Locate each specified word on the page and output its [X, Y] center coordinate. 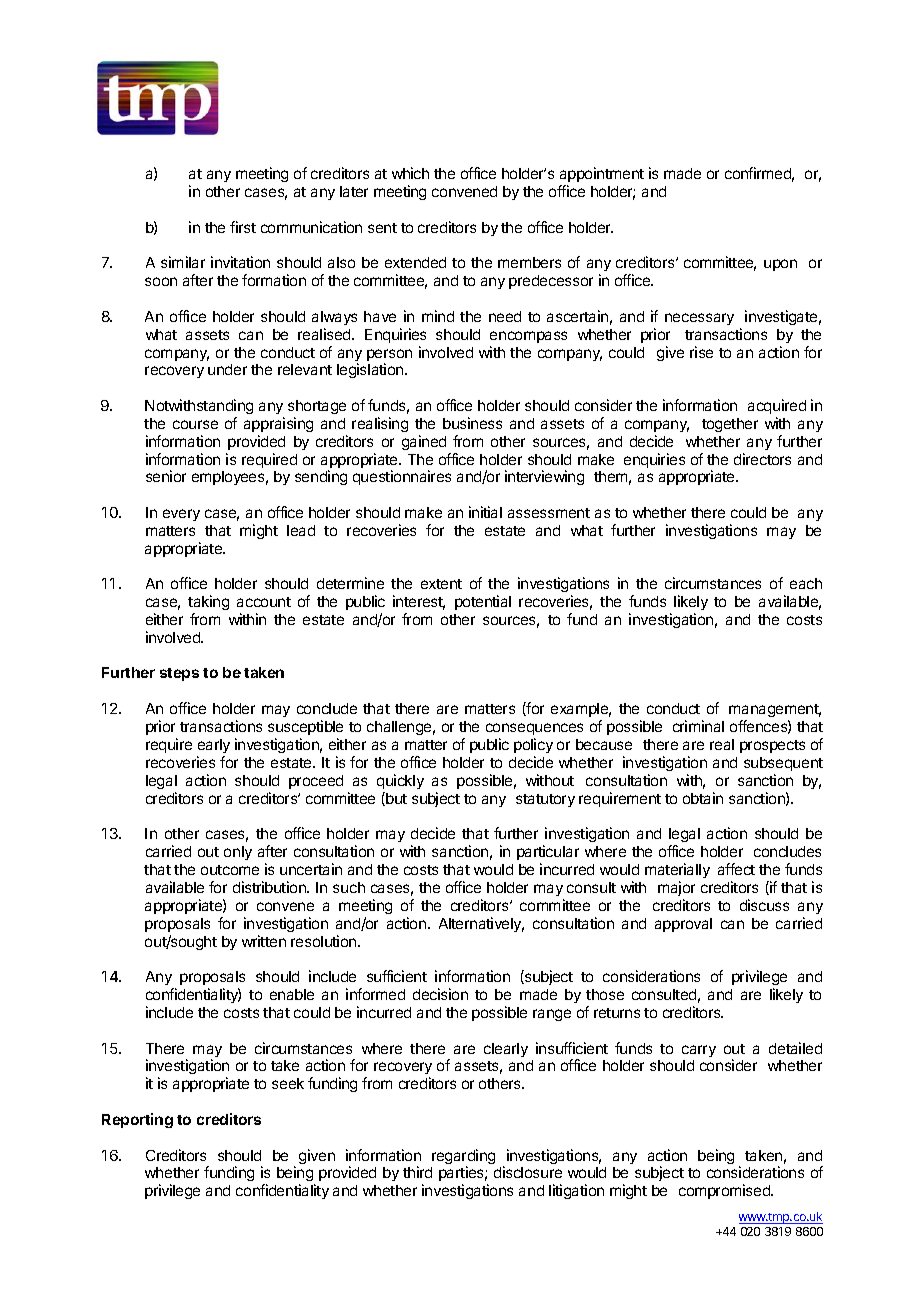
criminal [698, 726]
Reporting [137, 1120]
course [195, 424]
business [472, 423]
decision [440, 994]
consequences [534, 729]
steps [179, 674]
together [730, 425]
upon [780, 265]
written [264, 941]
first [243, 227]
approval [683, 925]
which [410, 173]
